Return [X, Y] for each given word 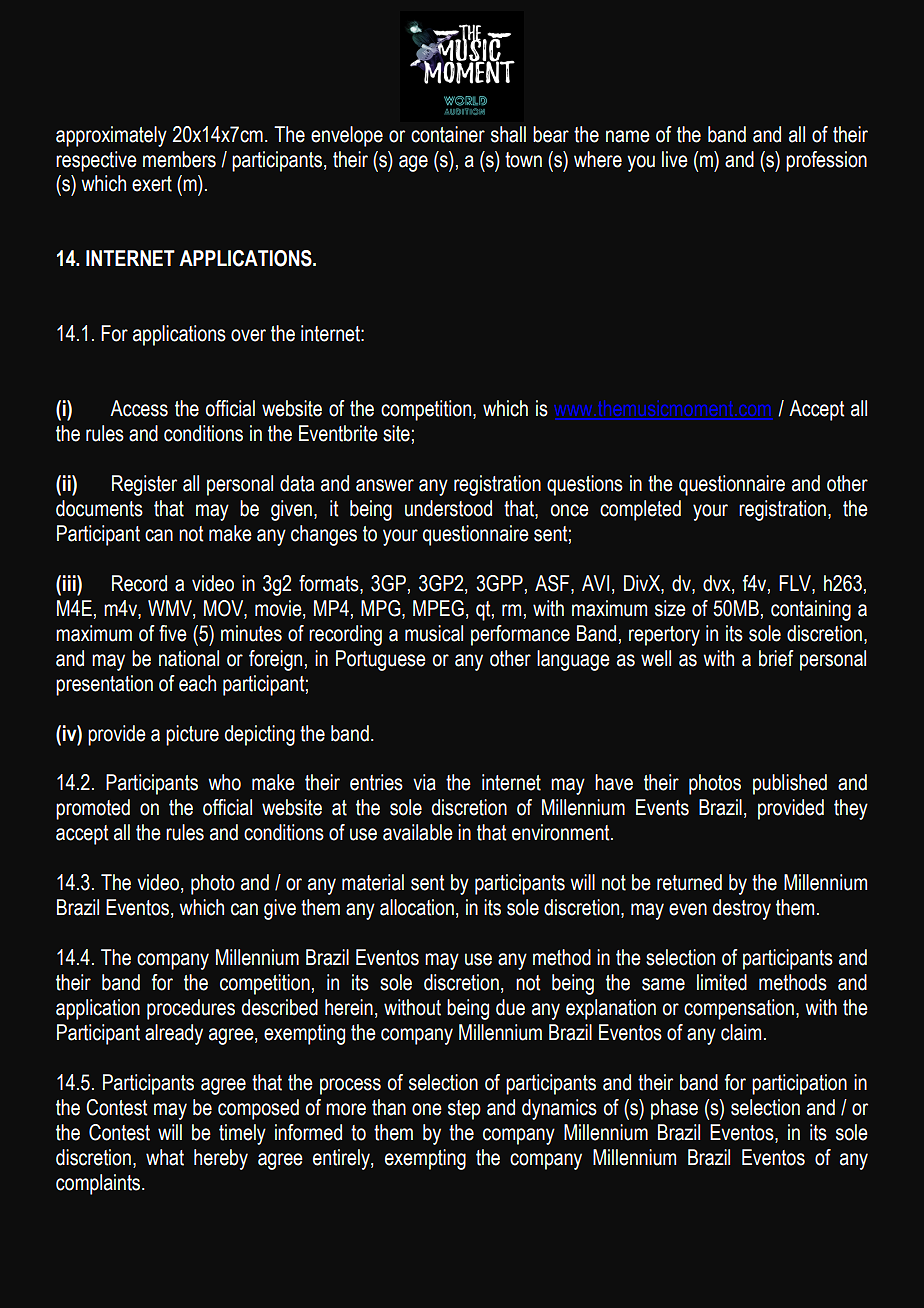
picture [192, 735]
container [448, 134]
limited [722, 982]
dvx [718, 584]
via [424, 782]
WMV [171, 609]
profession [826, 161]
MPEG [438, 608]
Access [139, 408]
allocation [417, 907]
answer [385, 485]
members [179, 159]
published [790, 784]
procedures [191, 1009]
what [165, 1157]
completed [640, 510]
